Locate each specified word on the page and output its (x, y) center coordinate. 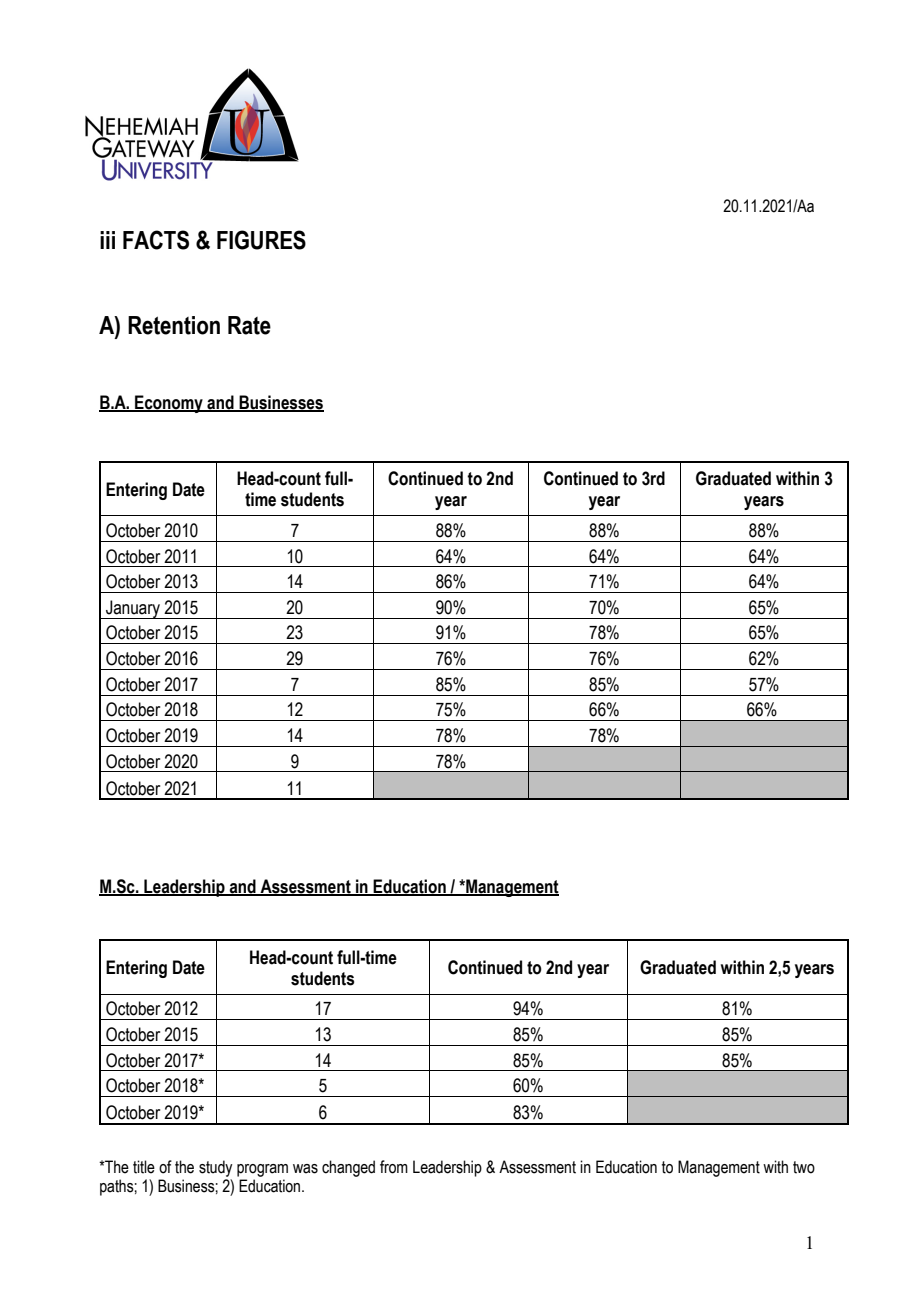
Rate (249, 325)
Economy (169, 404)
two (804, 1167)
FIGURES (261, 240)
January (133, 609)
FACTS (156, 240)
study (215, 1168)
